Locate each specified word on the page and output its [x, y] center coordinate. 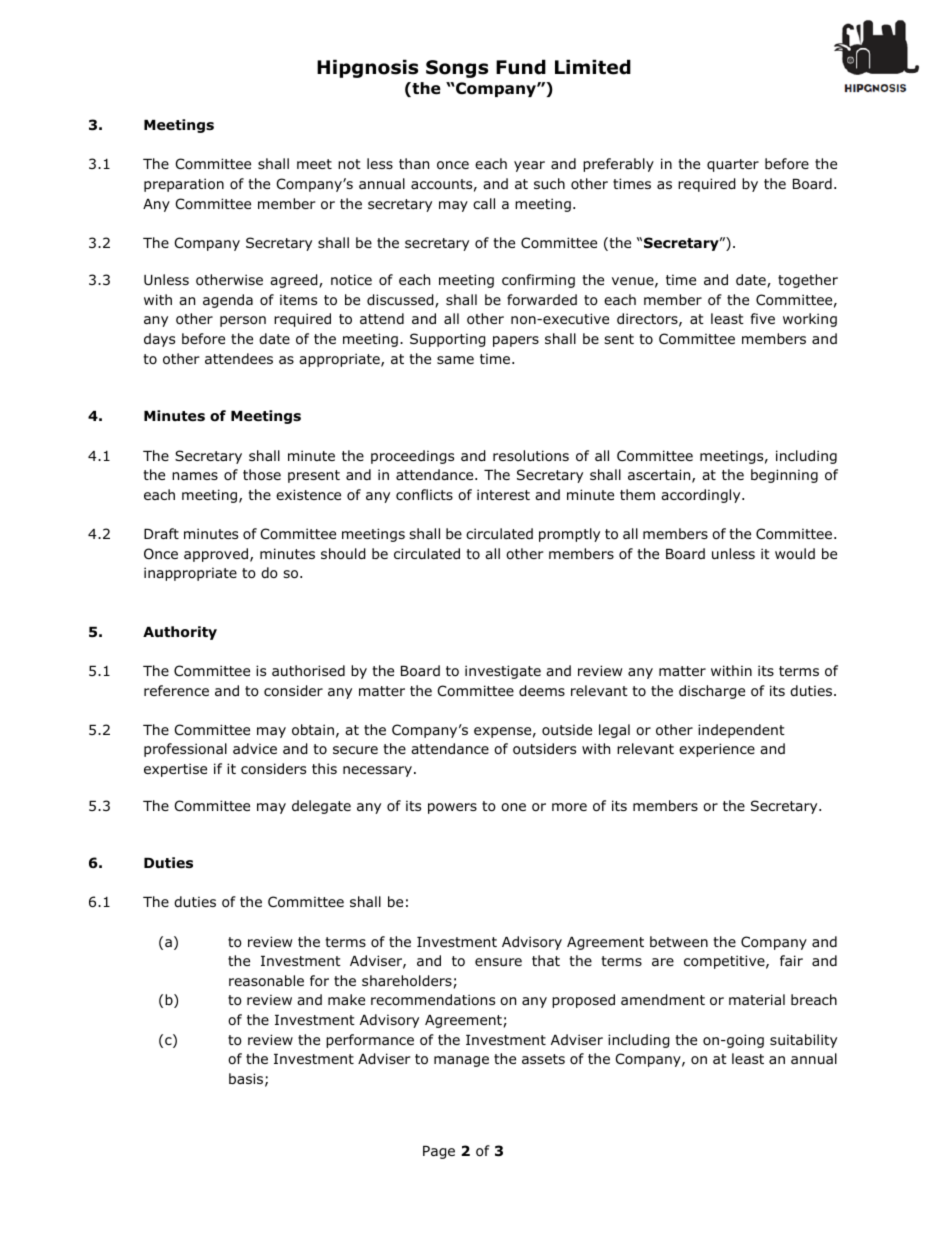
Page [439, 1152]
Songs [457, 69]
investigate [503, 672]
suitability [803, 1041]
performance [370, 1041]
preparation [184, 185]
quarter [733, 165]
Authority [180, 633]
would [795, 554]
